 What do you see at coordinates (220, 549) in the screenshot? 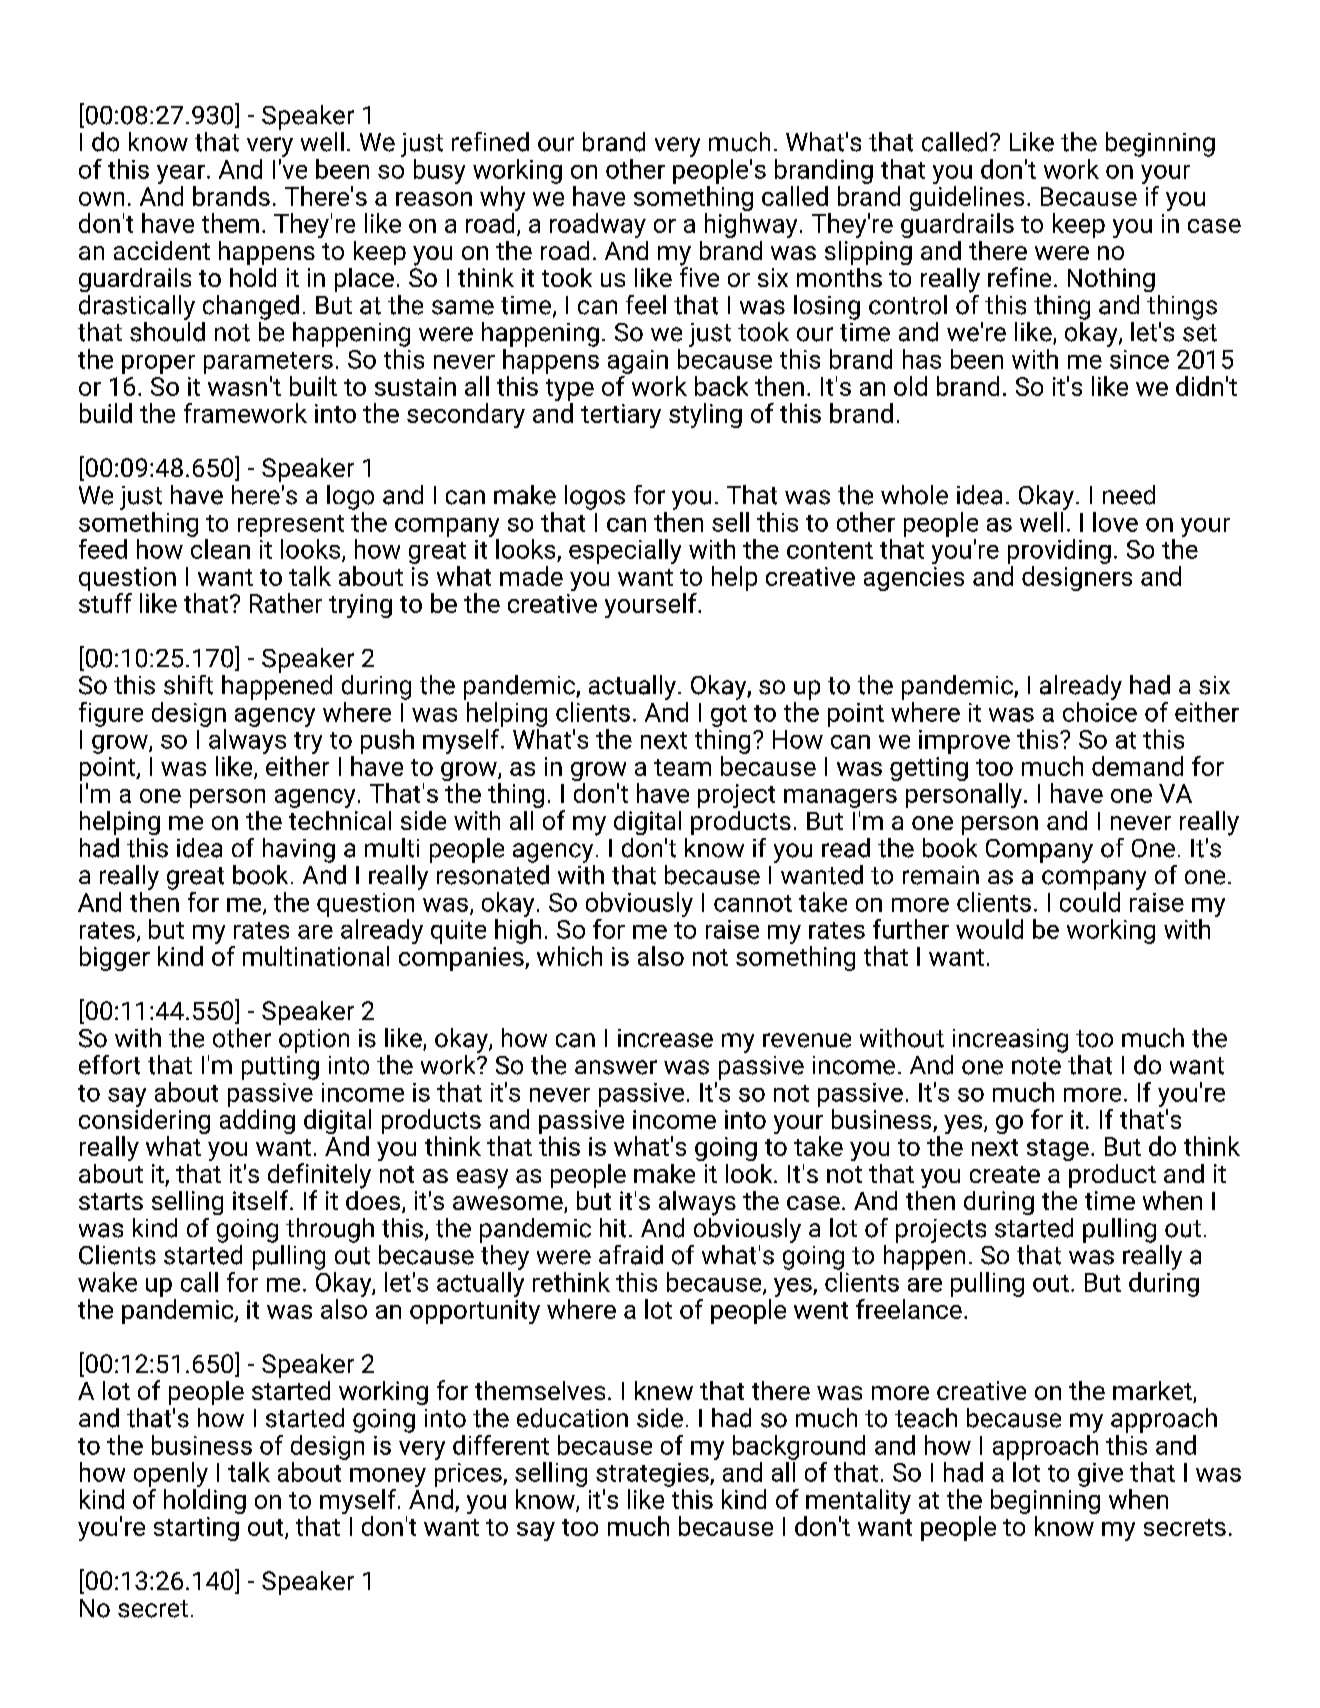
I see `clean` at bounding box center [220, 549].
